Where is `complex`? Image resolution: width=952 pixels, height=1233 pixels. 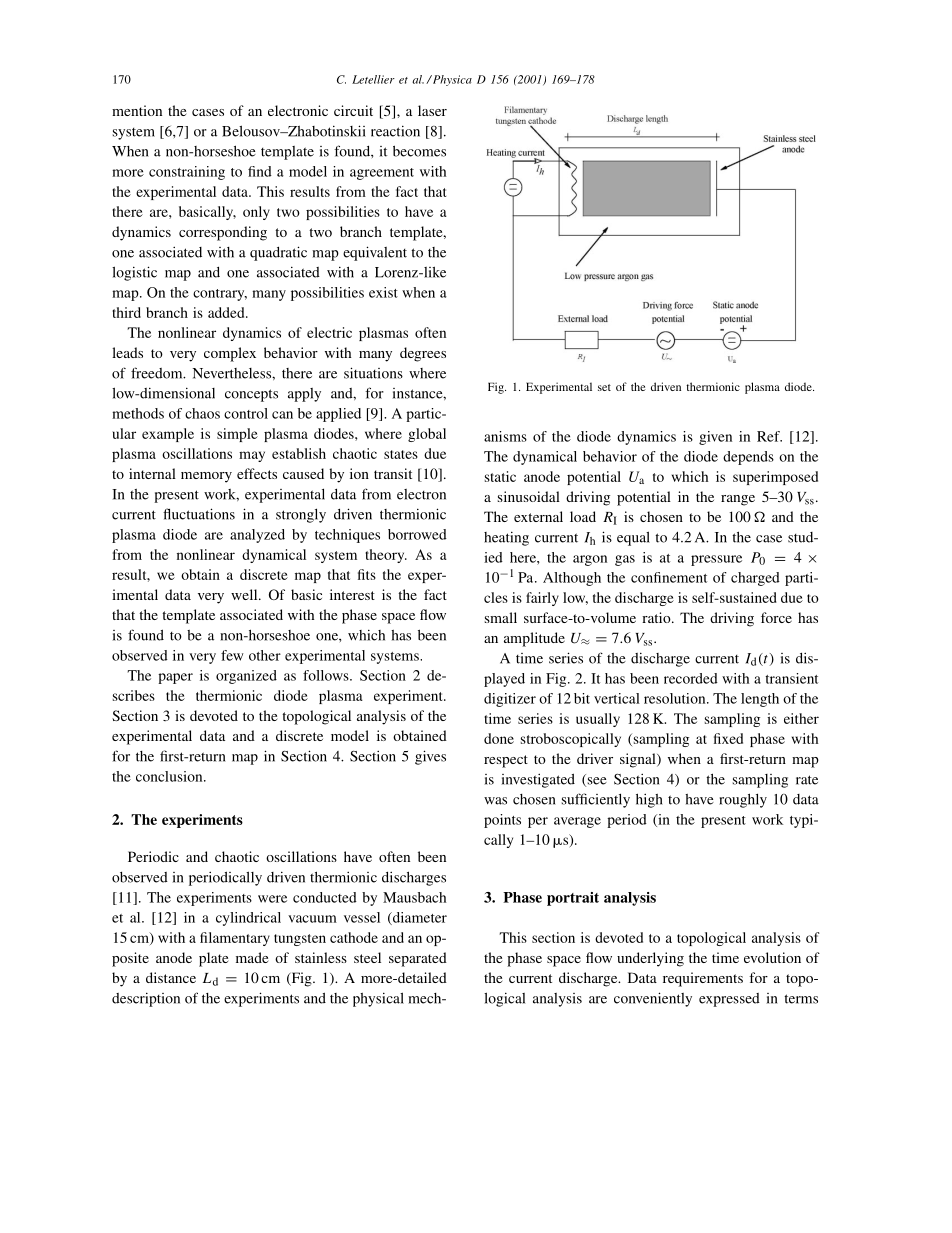
complex is located at coordinates (230, 354).
